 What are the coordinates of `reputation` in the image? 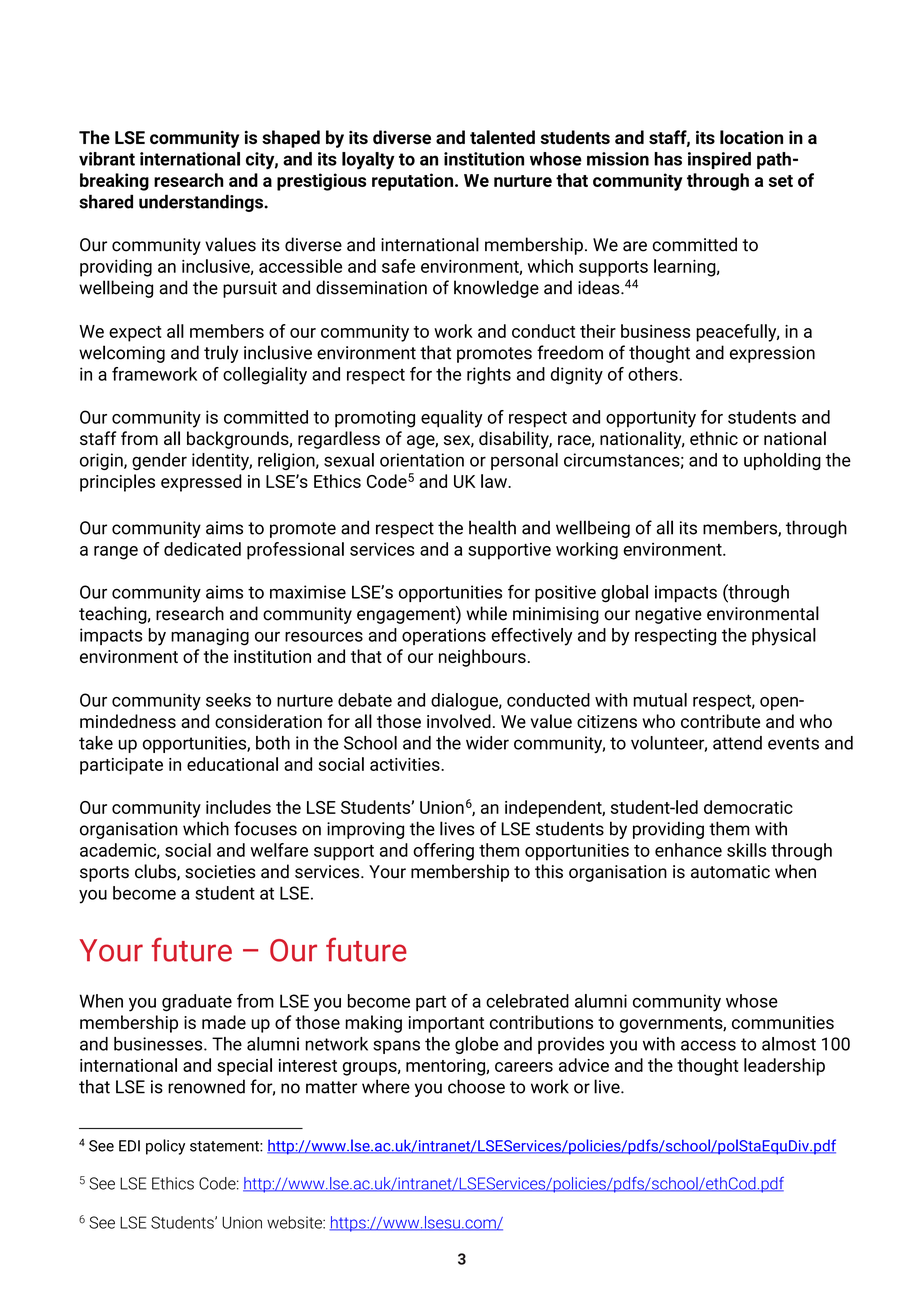 It's located at (414, 182).
